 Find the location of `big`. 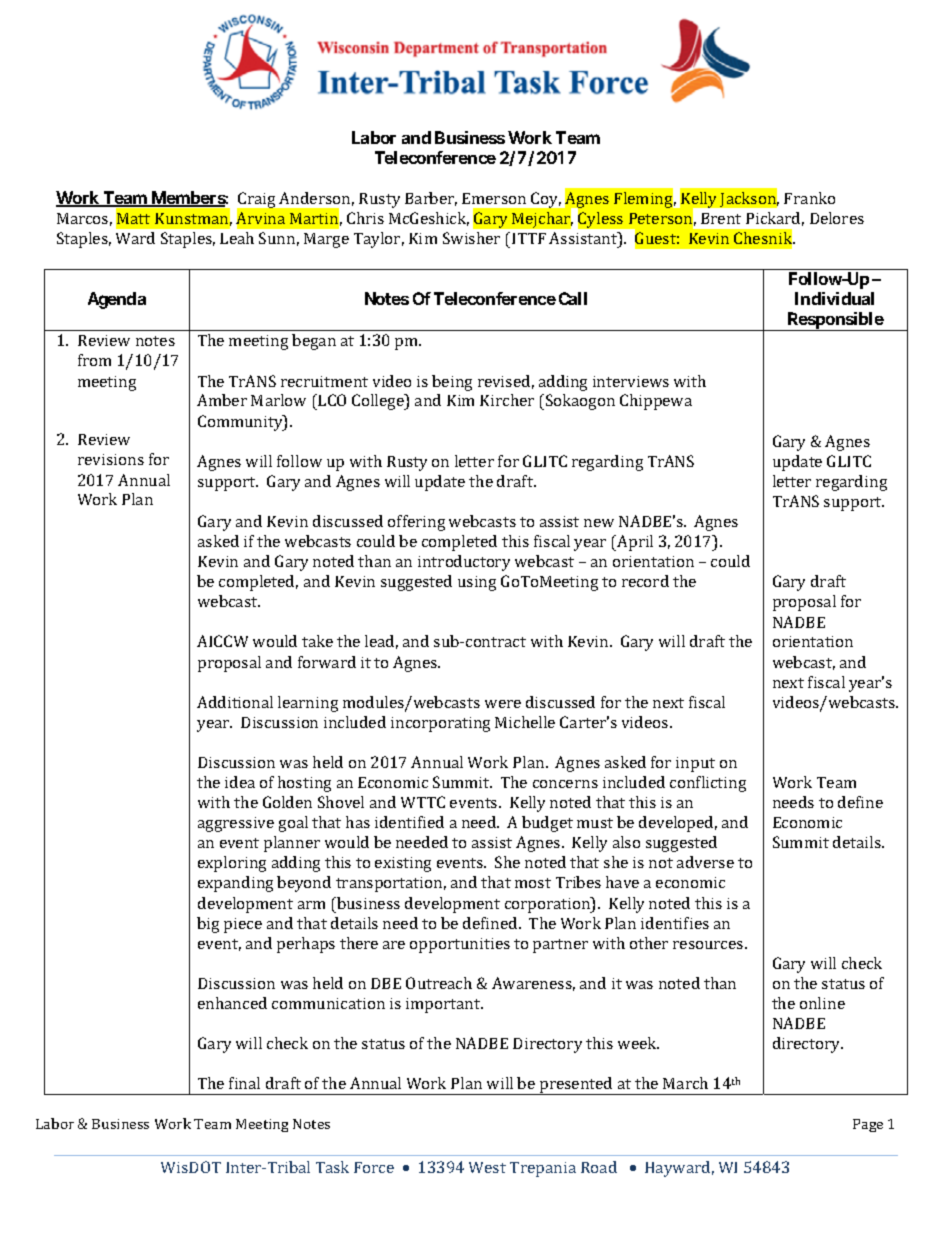

big is located at coordinates (208, 925).
